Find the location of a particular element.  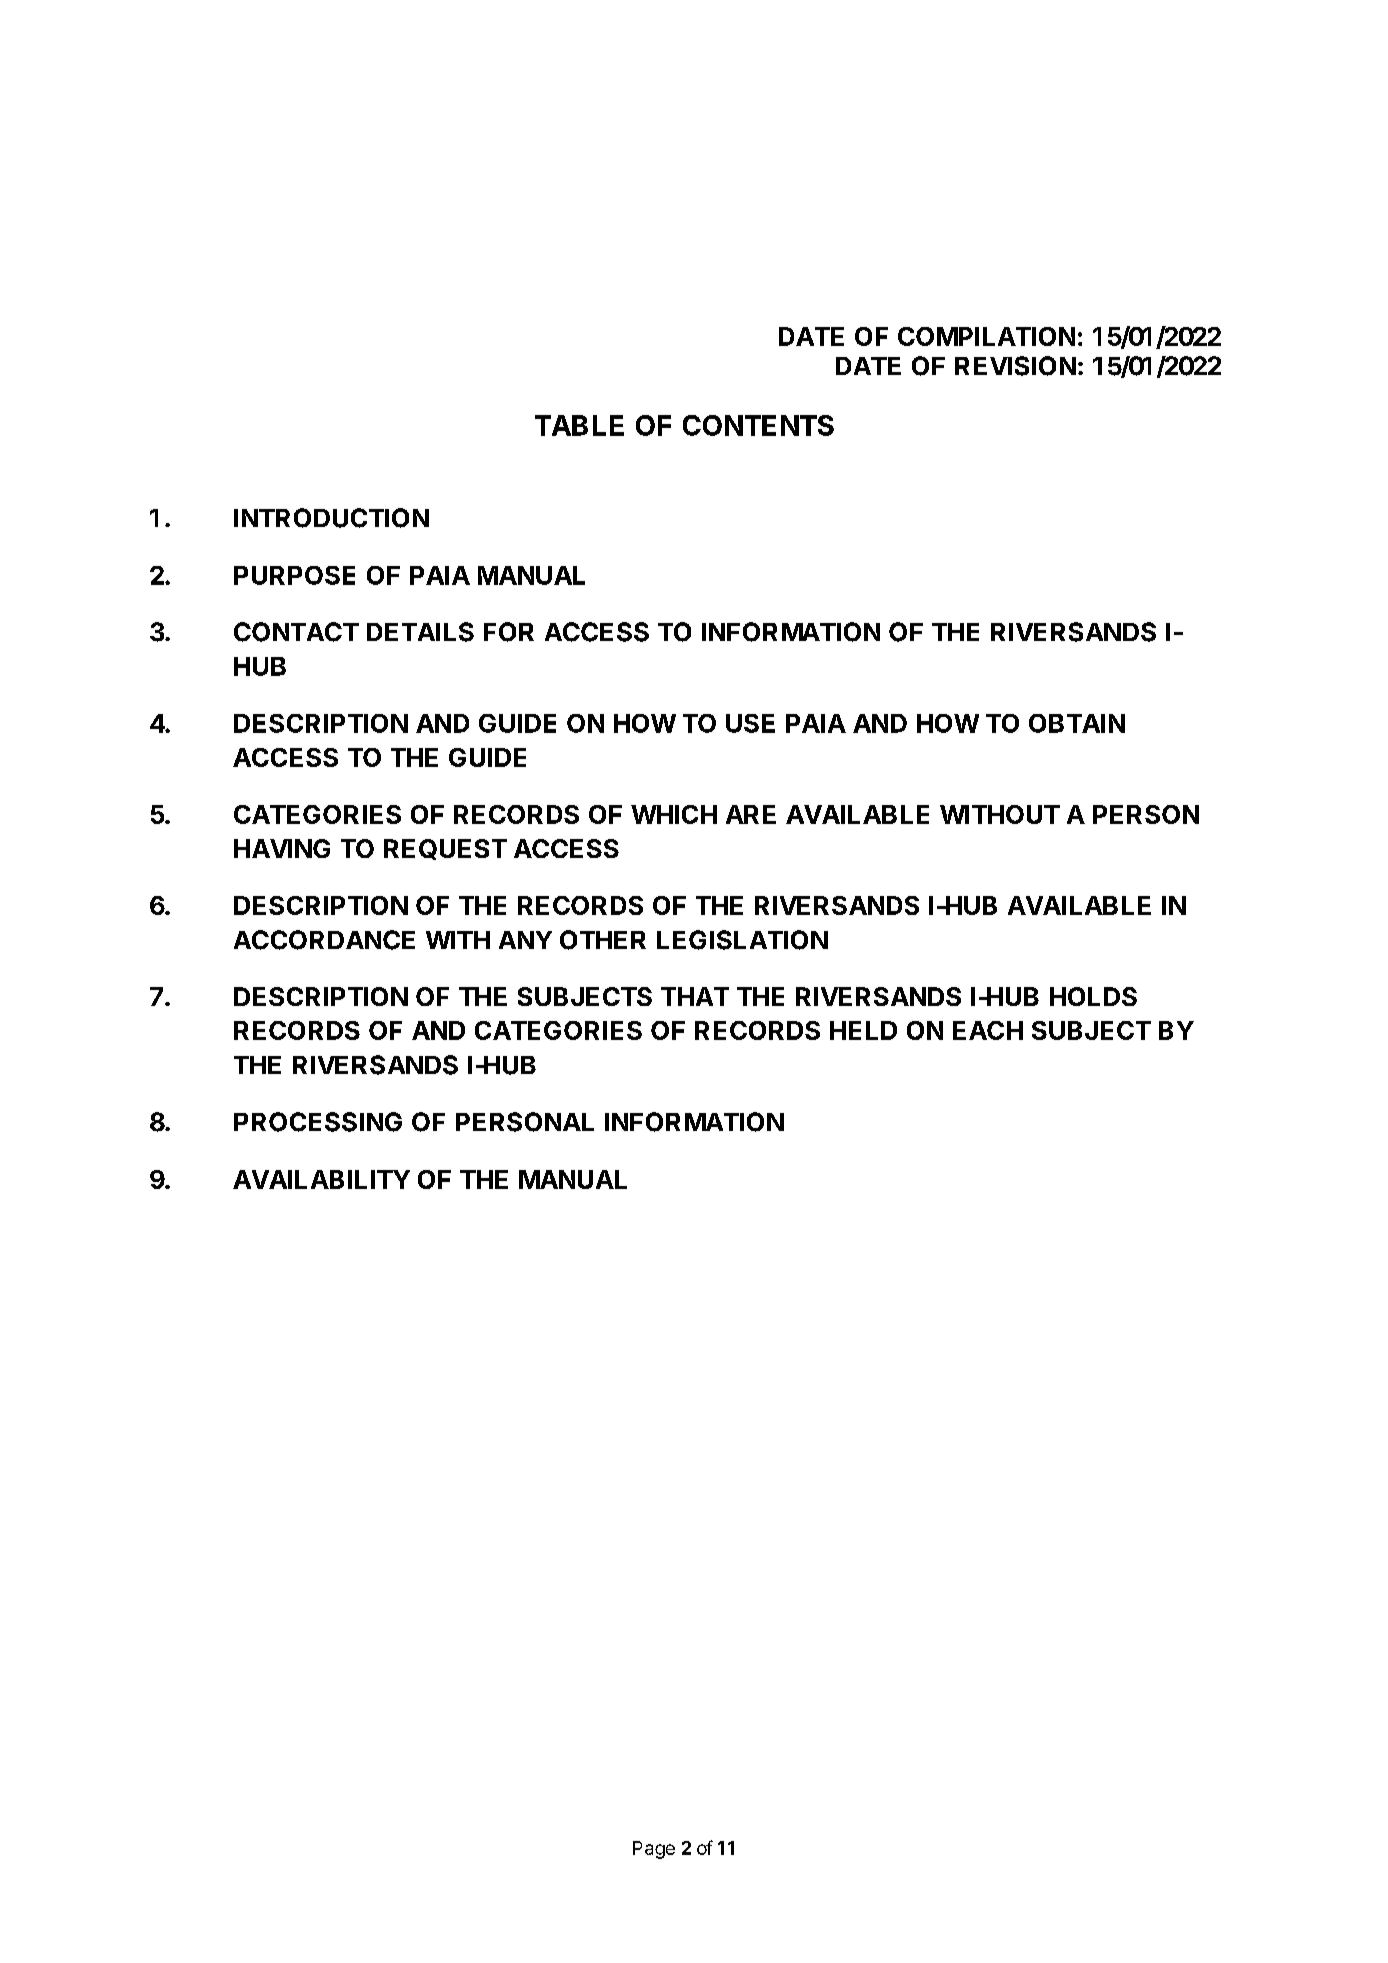

INTRODUCTION is located at coordinates (331, 518).
